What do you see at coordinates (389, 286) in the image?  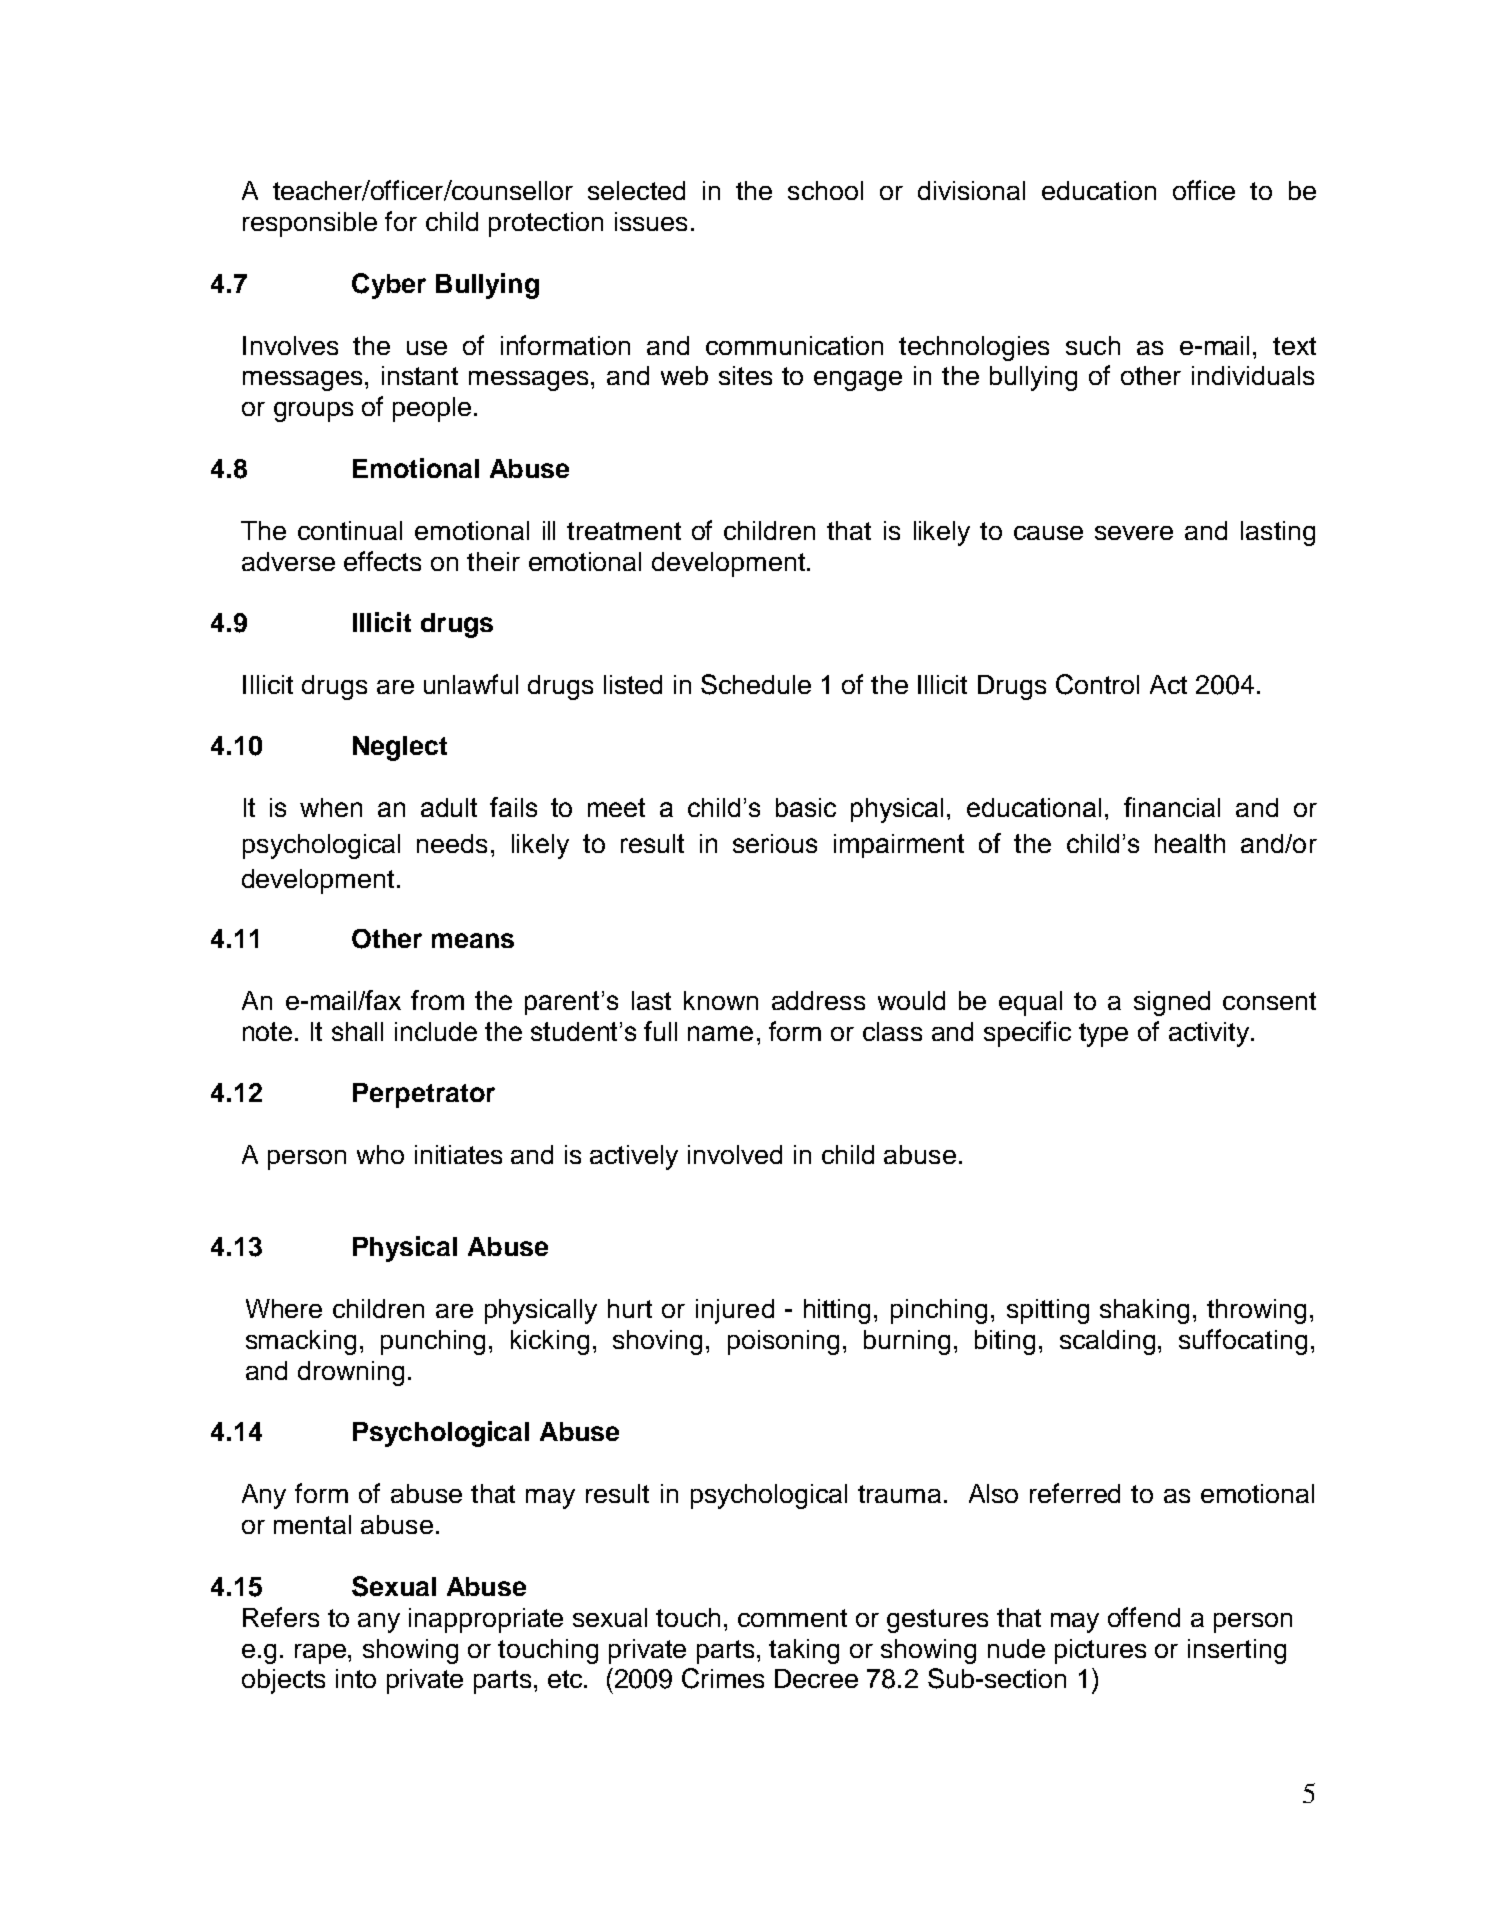 I see `Cyber` at bounding box center [389, 286].
